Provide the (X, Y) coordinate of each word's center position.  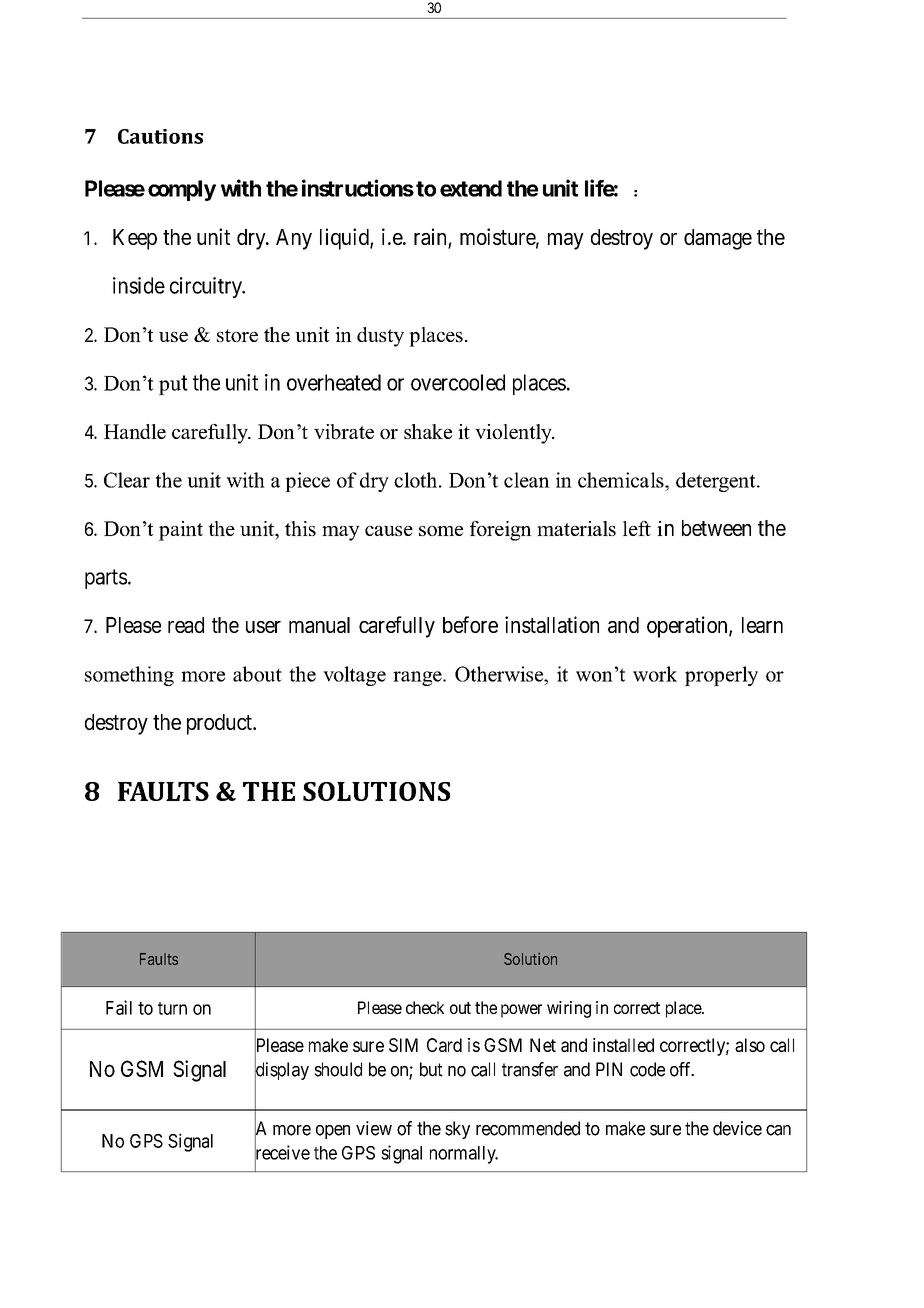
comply (182, 190)
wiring (569, 1009)
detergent (717, 482)
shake (428, 431)
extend (471, 188)
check (425, 1007)
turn (172, 1008)
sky (457, 1130)
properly (721, 676)
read (186, 625)
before (470, 624)
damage (718, 239)
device (737, 1128)
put (173, 385)
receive (282, 1153)
